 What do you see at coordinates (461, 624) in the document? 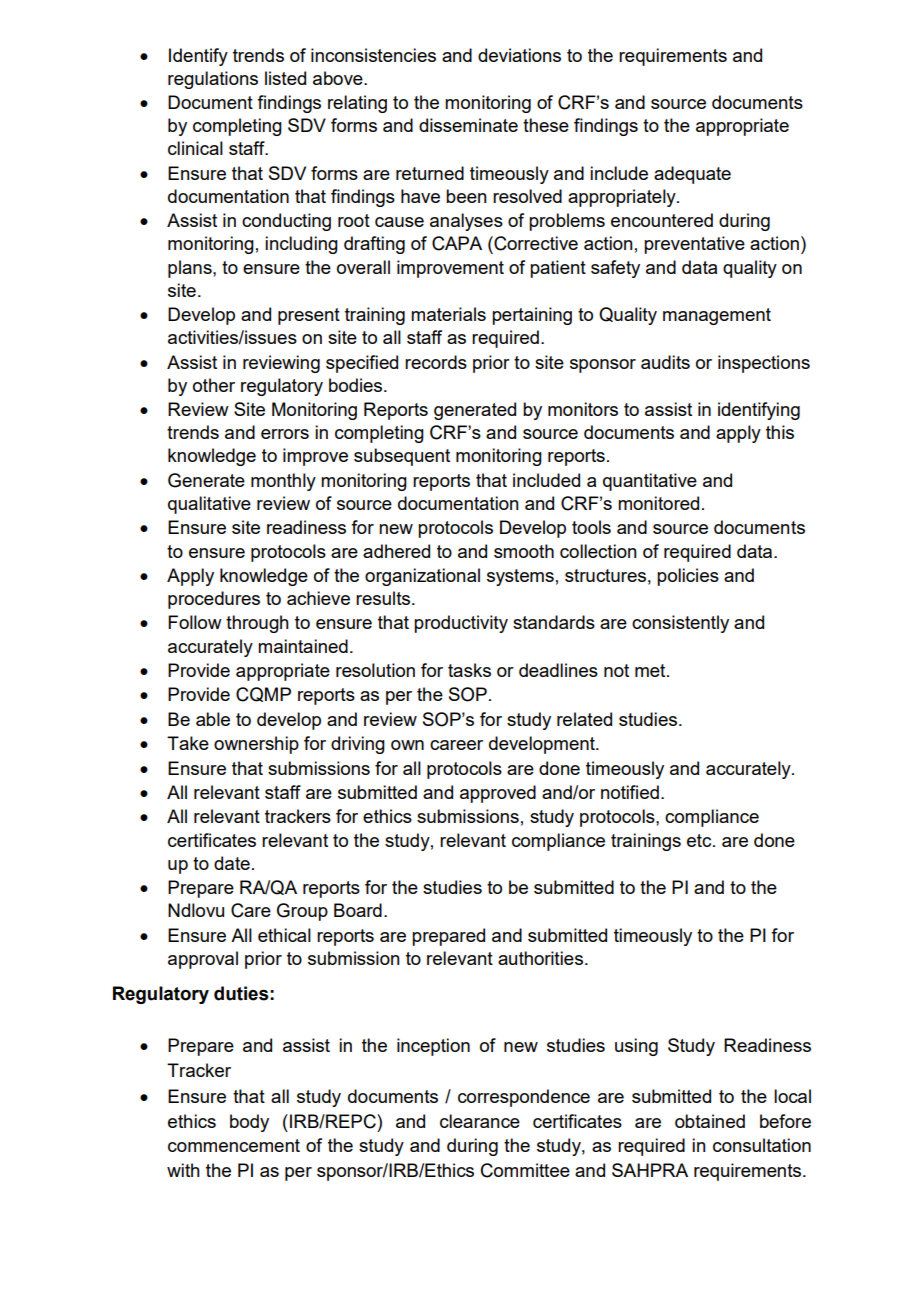
I see `productivity` at bounding box center [461, 624].
